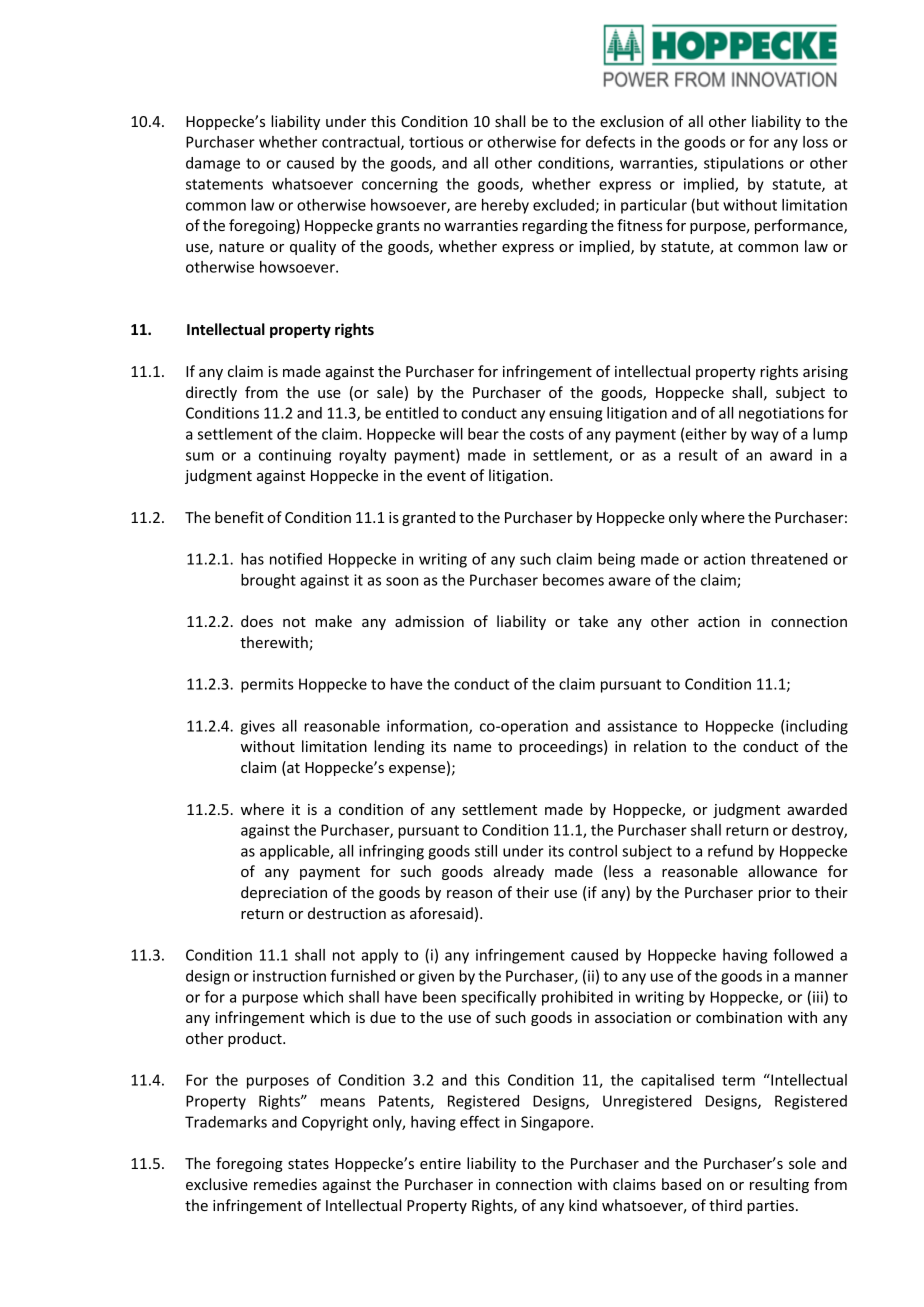 The image size is (924, 1307). I want to click on hereby, so click(505, 206).
